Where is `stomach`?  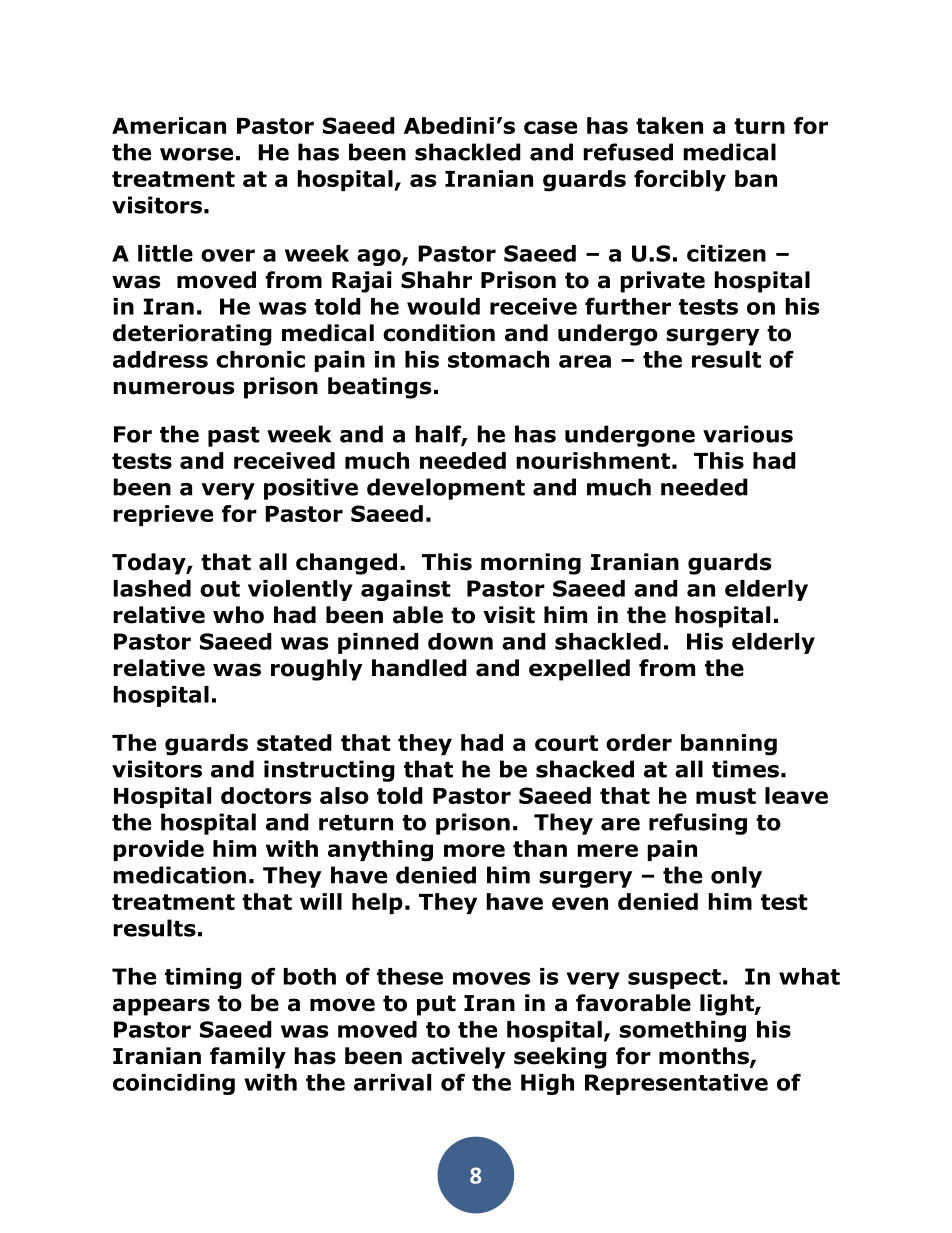 stomach is located at coordinates (498, 359).
